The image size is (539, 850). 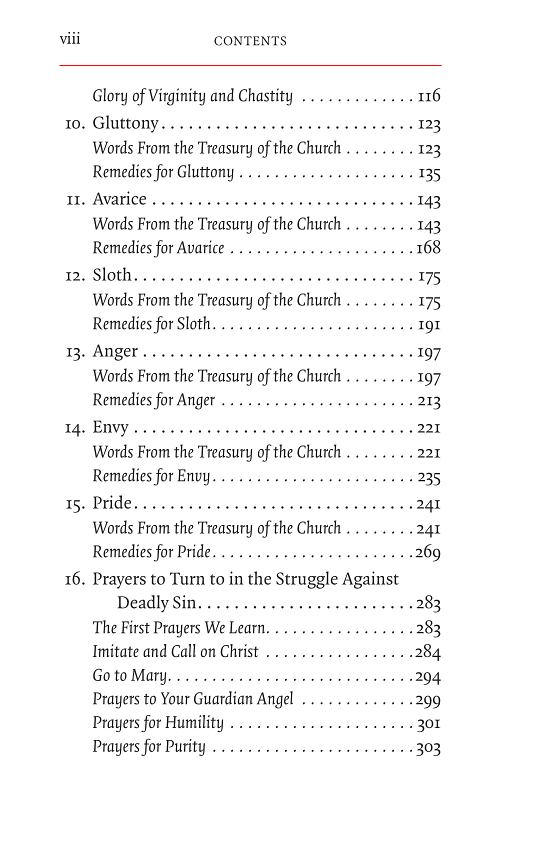 What do you see at coordinates (187, 578) in the page?
I see `Turn` at bounding box center [187, 578].
